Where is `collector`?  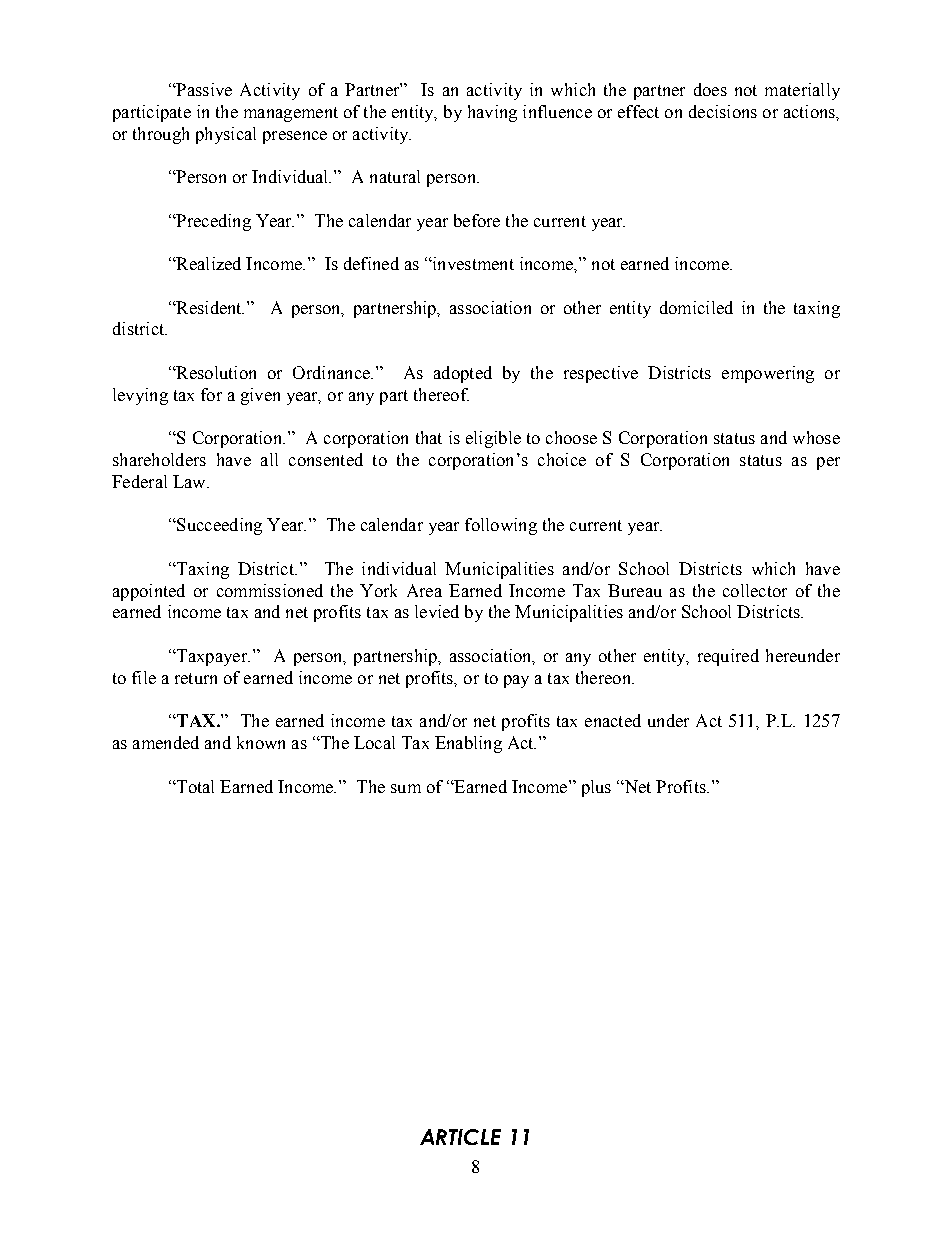 collector is located at coordinates (755, 590).
